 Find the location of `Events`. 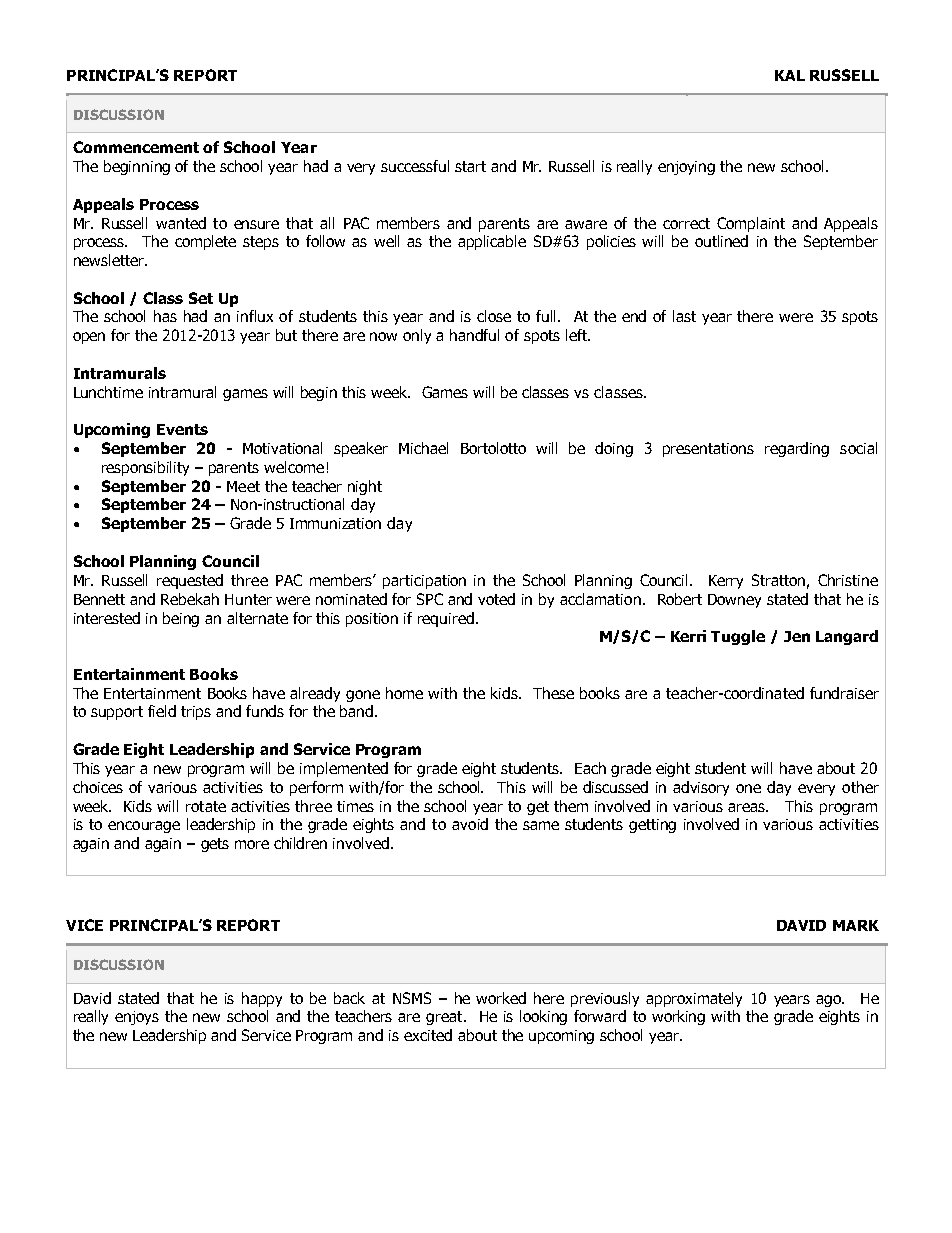

Events is located at coordinates (182, 429).
